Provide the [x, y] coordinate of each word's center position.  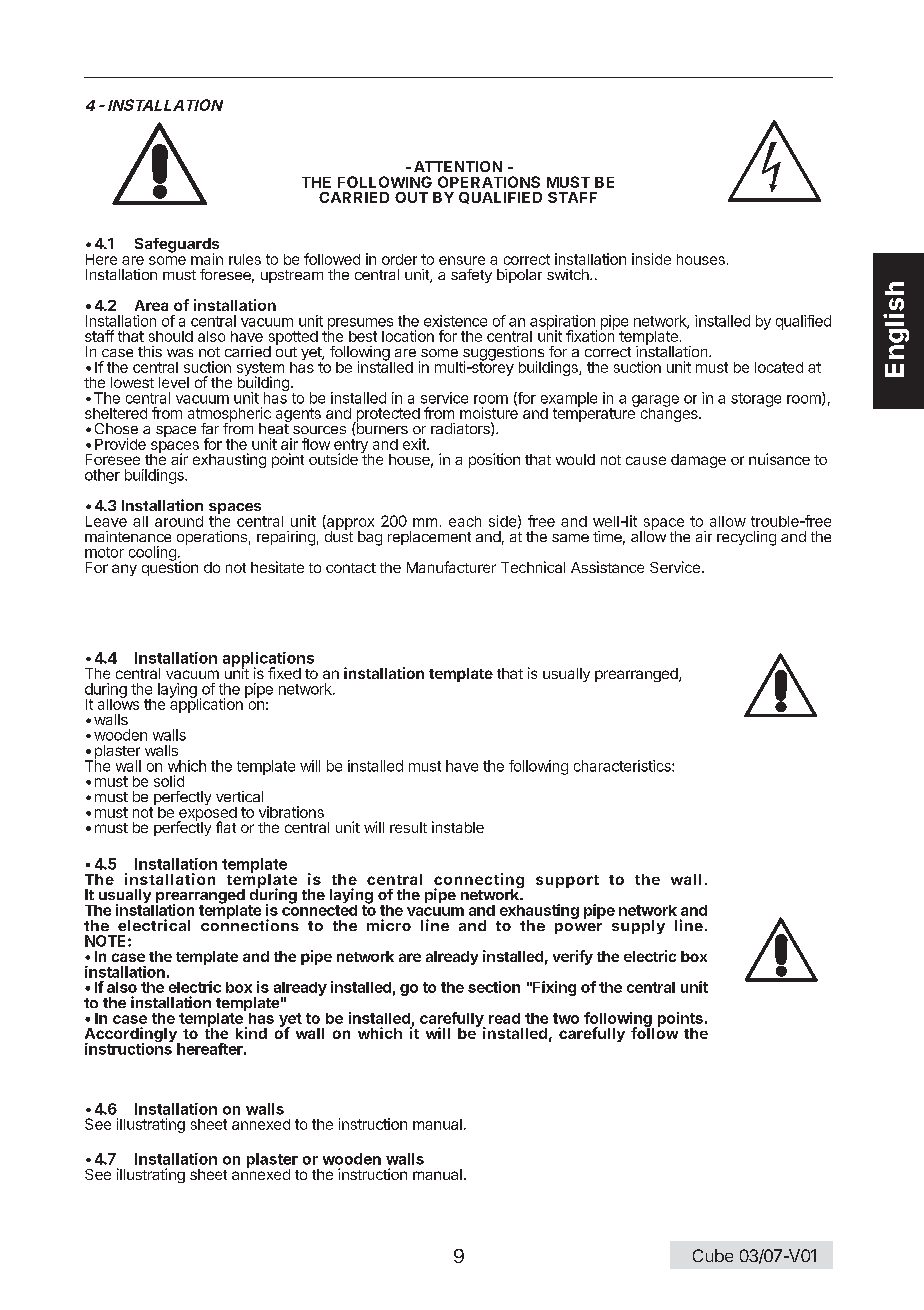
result [408, 827]
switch [569, 274]
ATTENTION [458, 166]
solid [169, 781]
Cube [713, 1255]
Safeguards [177, 246]
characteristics [623, 766]
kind [251, 1033]
